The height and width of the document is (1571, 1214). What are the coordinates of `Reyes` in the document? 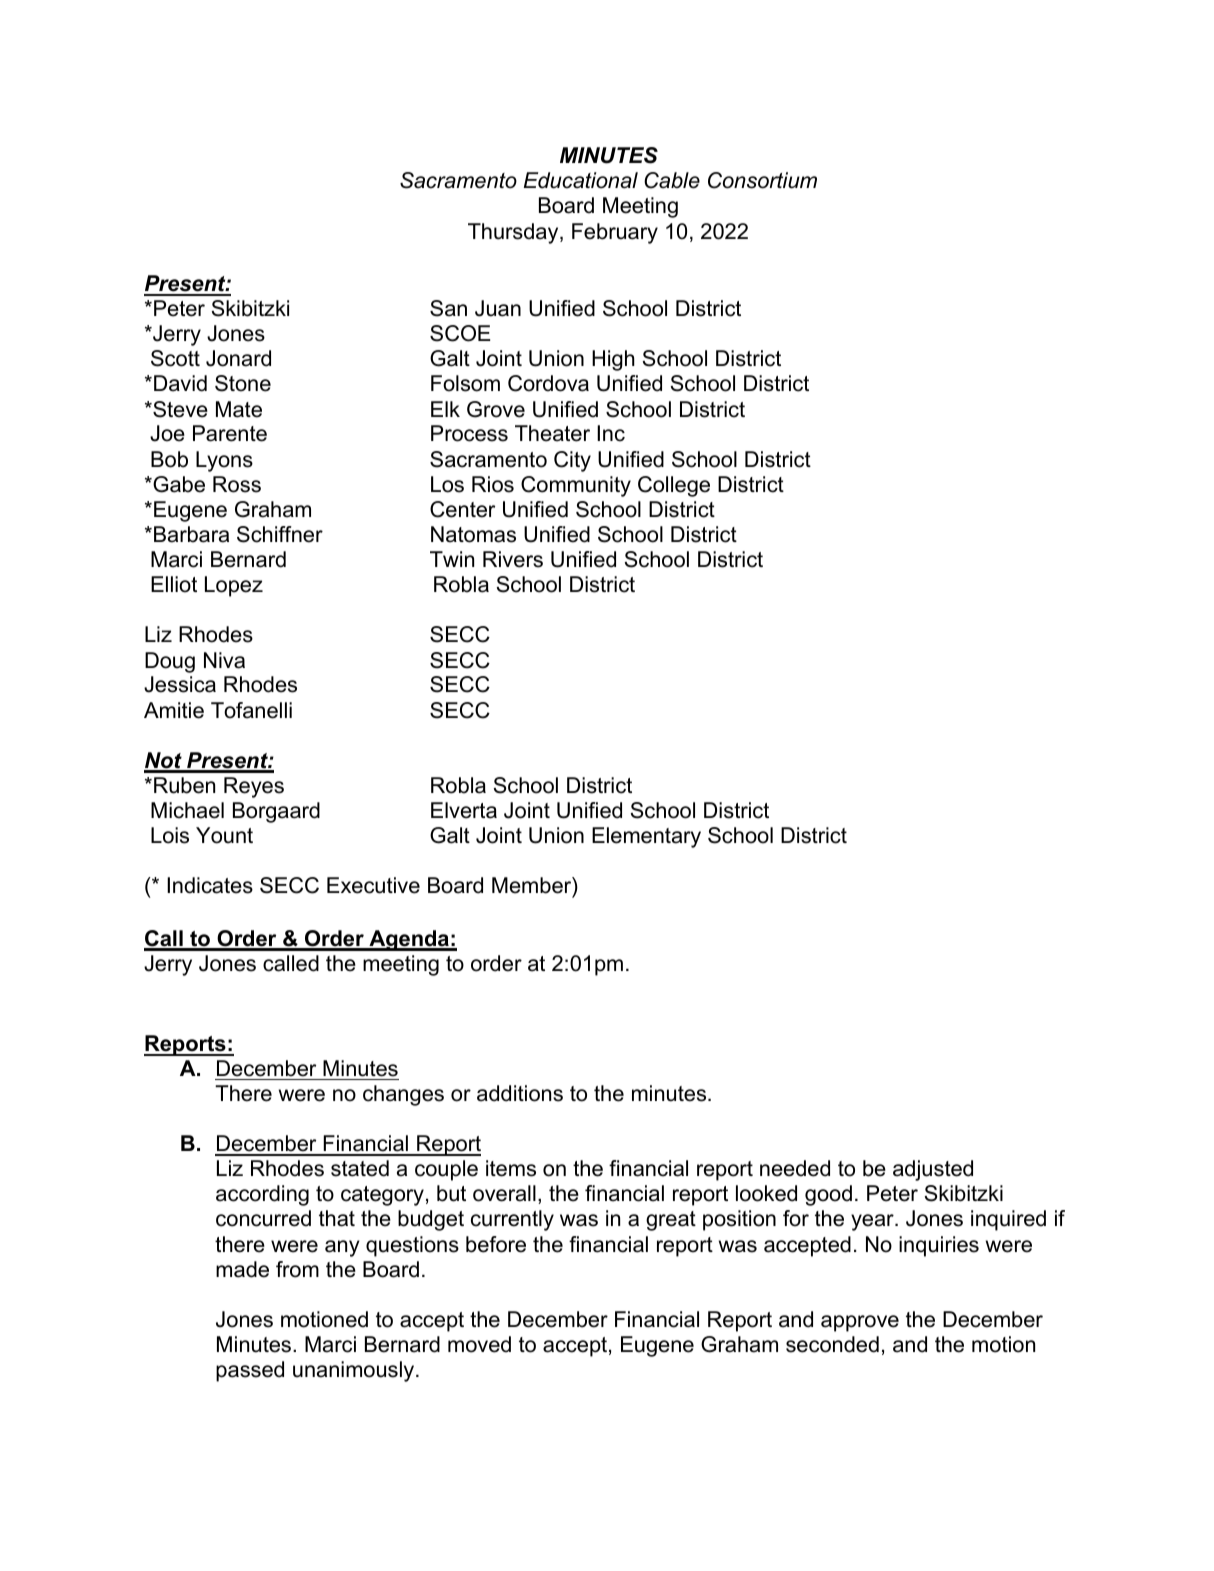 It's located at (254, 787).
